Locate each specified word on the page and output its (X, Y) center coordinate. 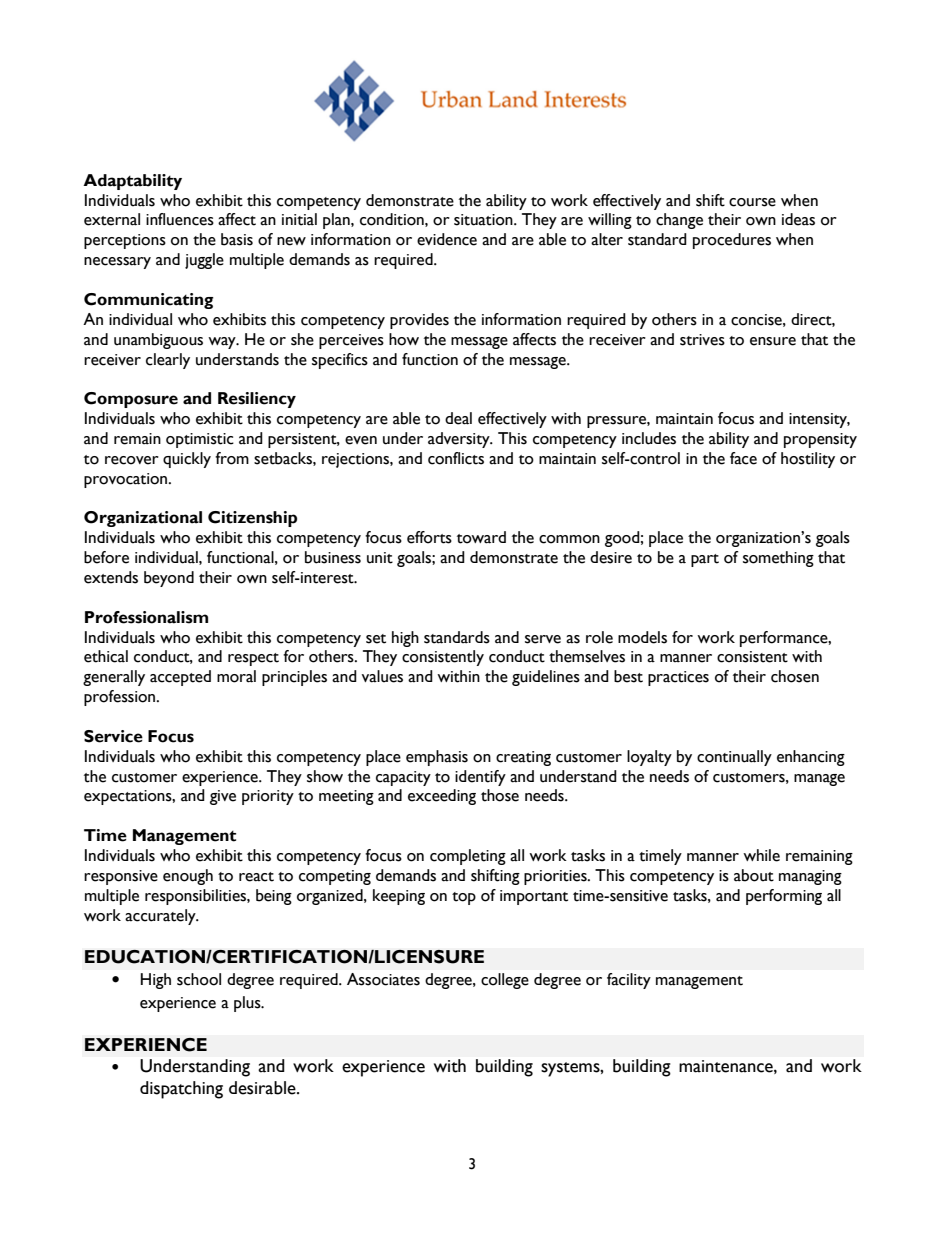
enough (188, 877)
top (464, 898)
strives (702, 340)
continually (734, 758)
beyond (169, 579)
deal (458, 418)
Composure (131, 400)
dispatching (181, 1090)
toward (481, 537)
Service (113, 736)
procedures (732, 241)
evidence (447, 239)
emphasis (437, 758)
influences (180, 219)
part (705, 560)
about (754, 875)
